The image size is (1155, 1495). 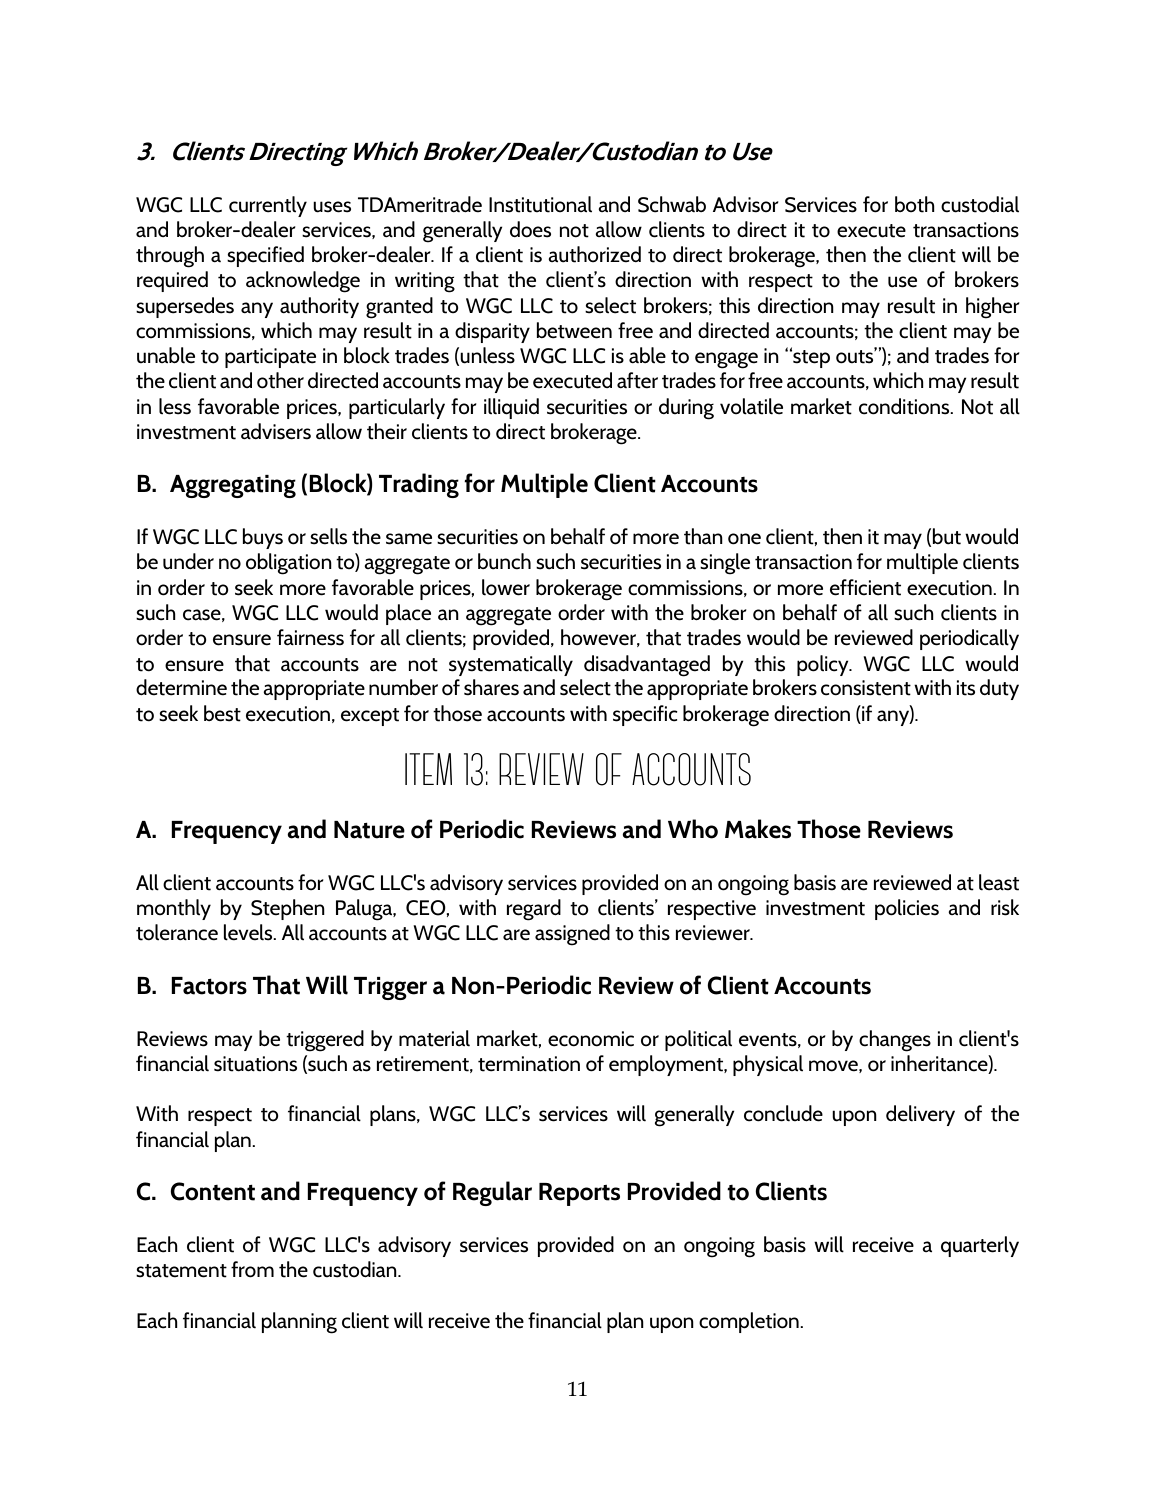 I want to click on quarterly, so click(x=980, y=1246).
